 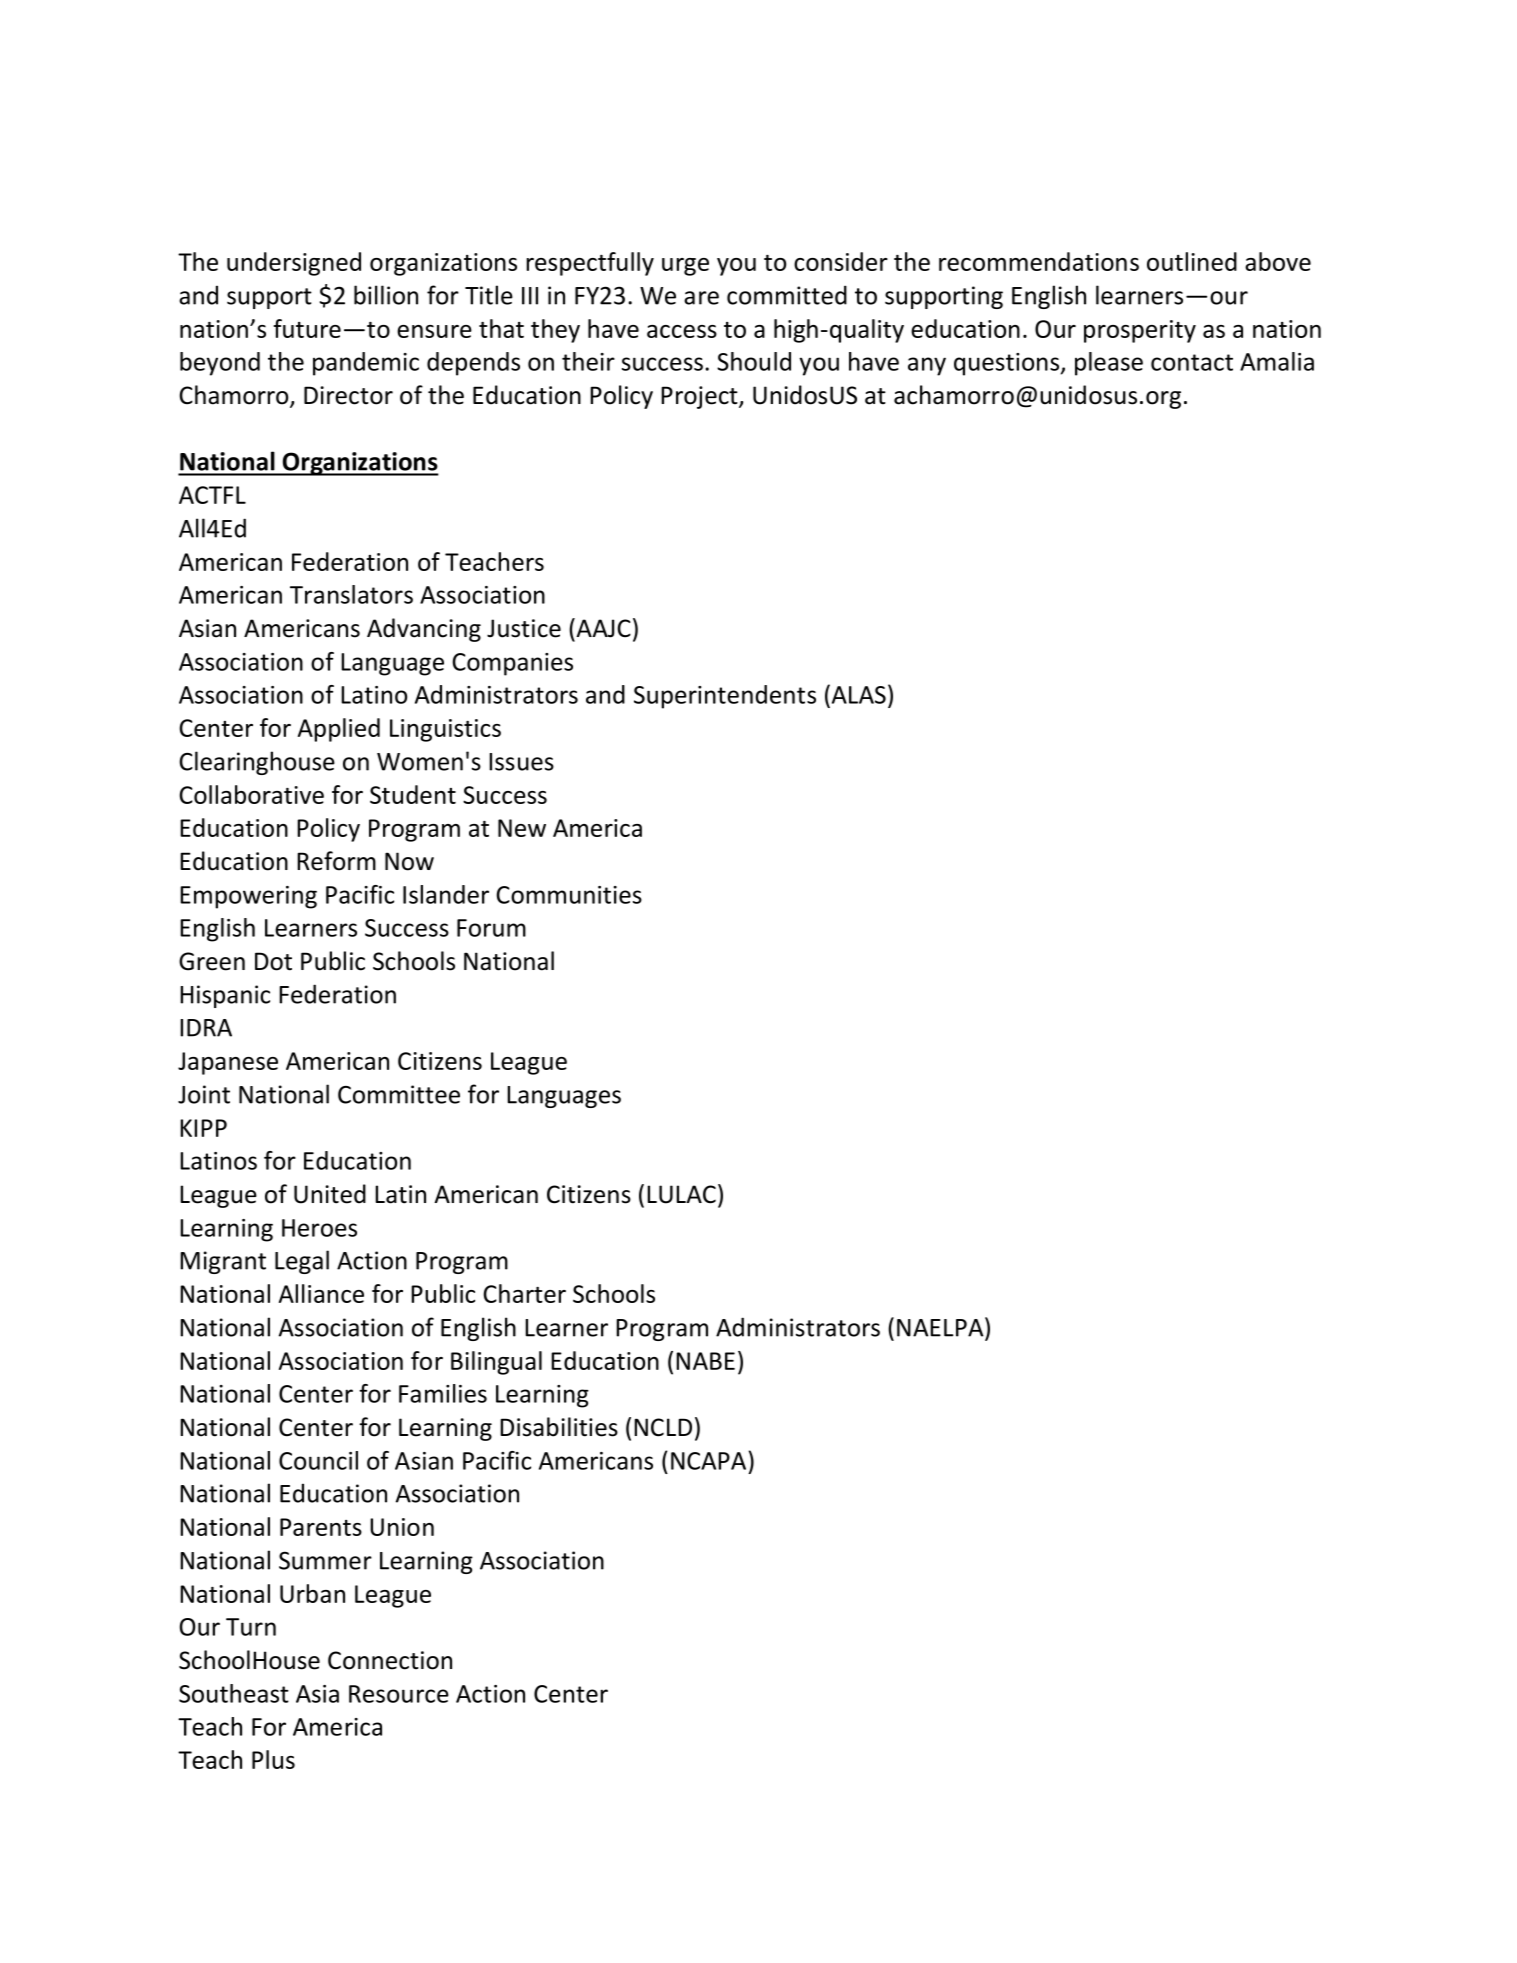 I want to click on ALAS, so click(x=857, y=694).
